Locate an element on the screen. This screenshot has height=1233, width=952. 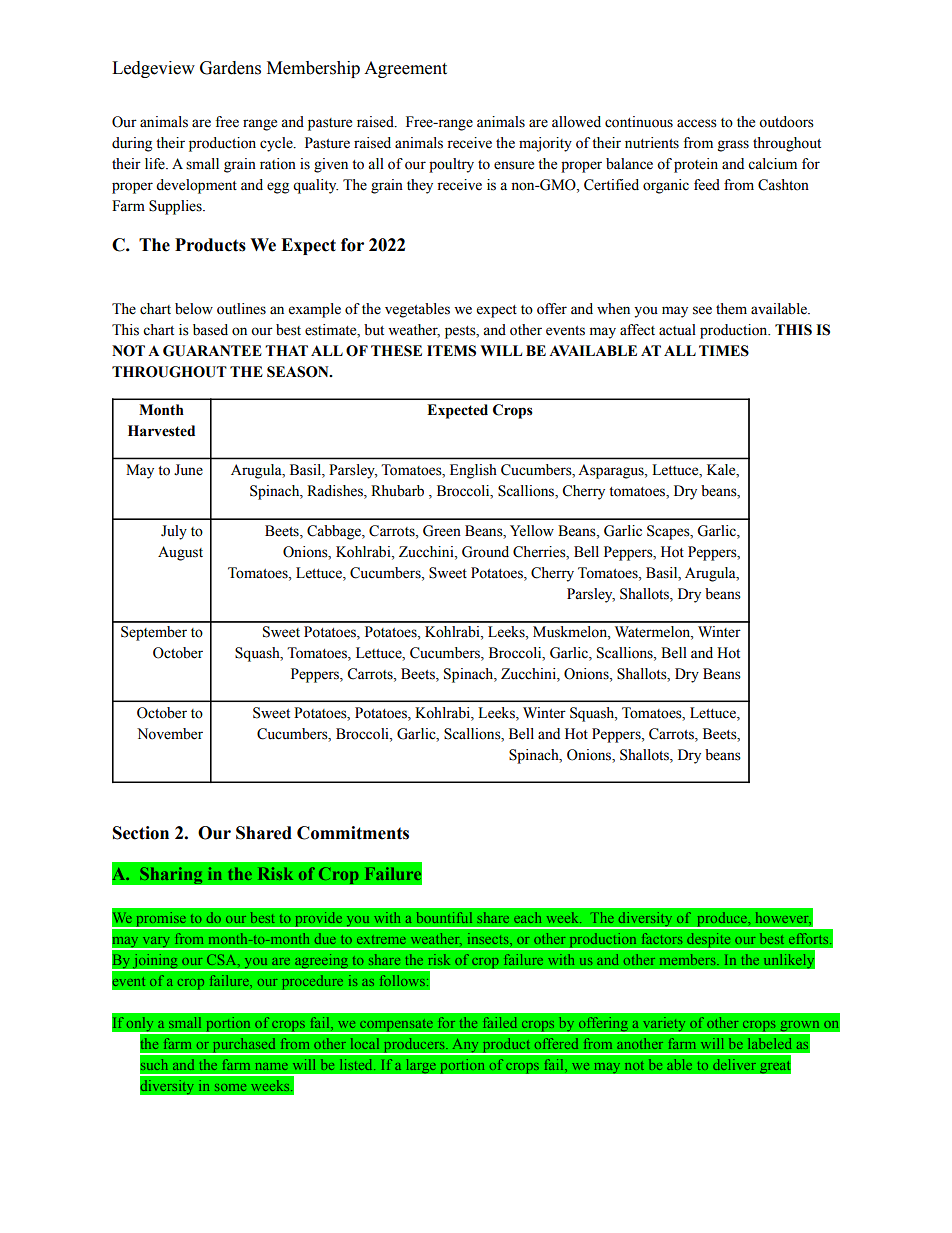
Yellow is located at coordinates (532, 531).
